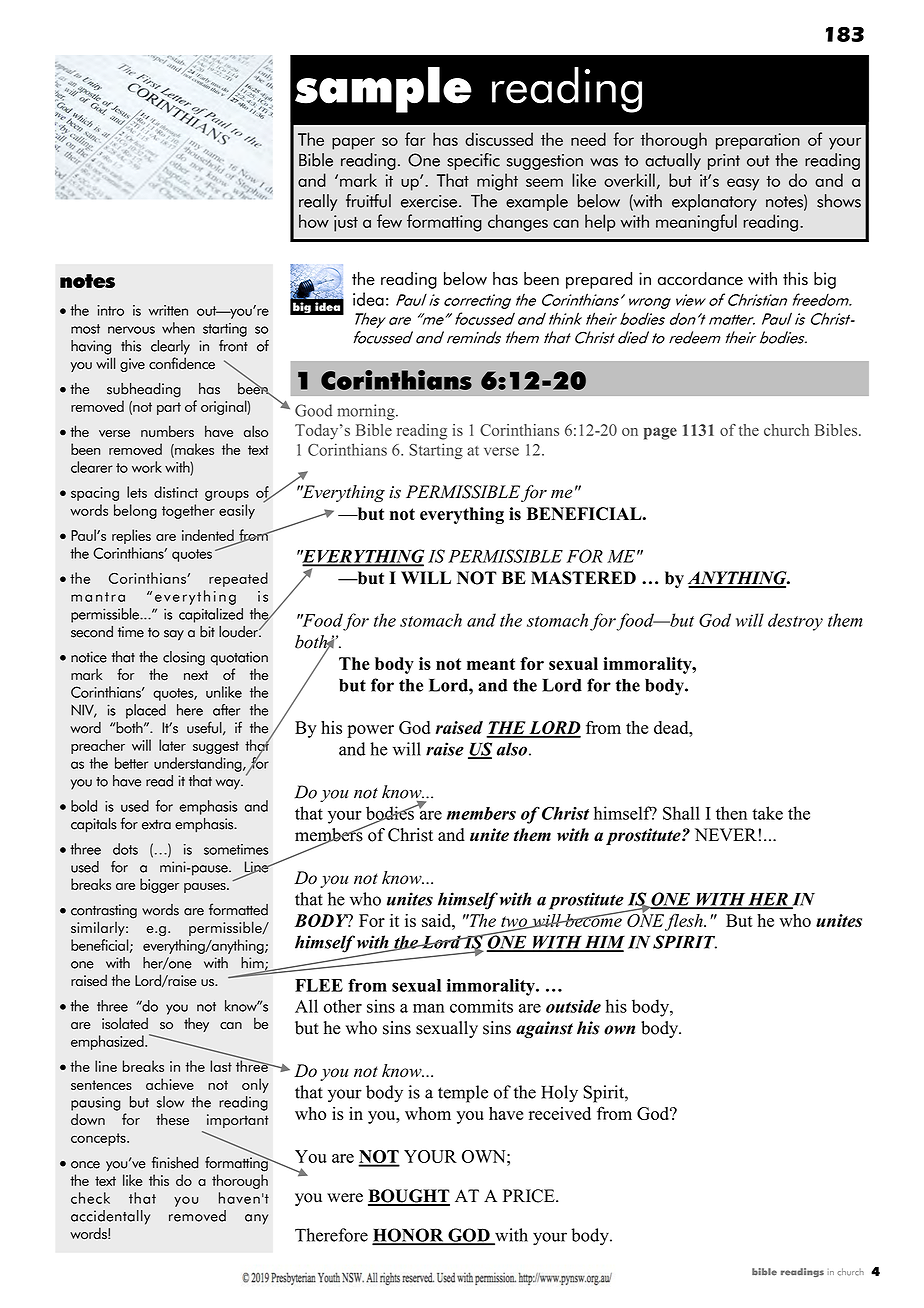  Describe the element at coordinates (499, 139) in the screenshot. I see `discussed` at that location.
